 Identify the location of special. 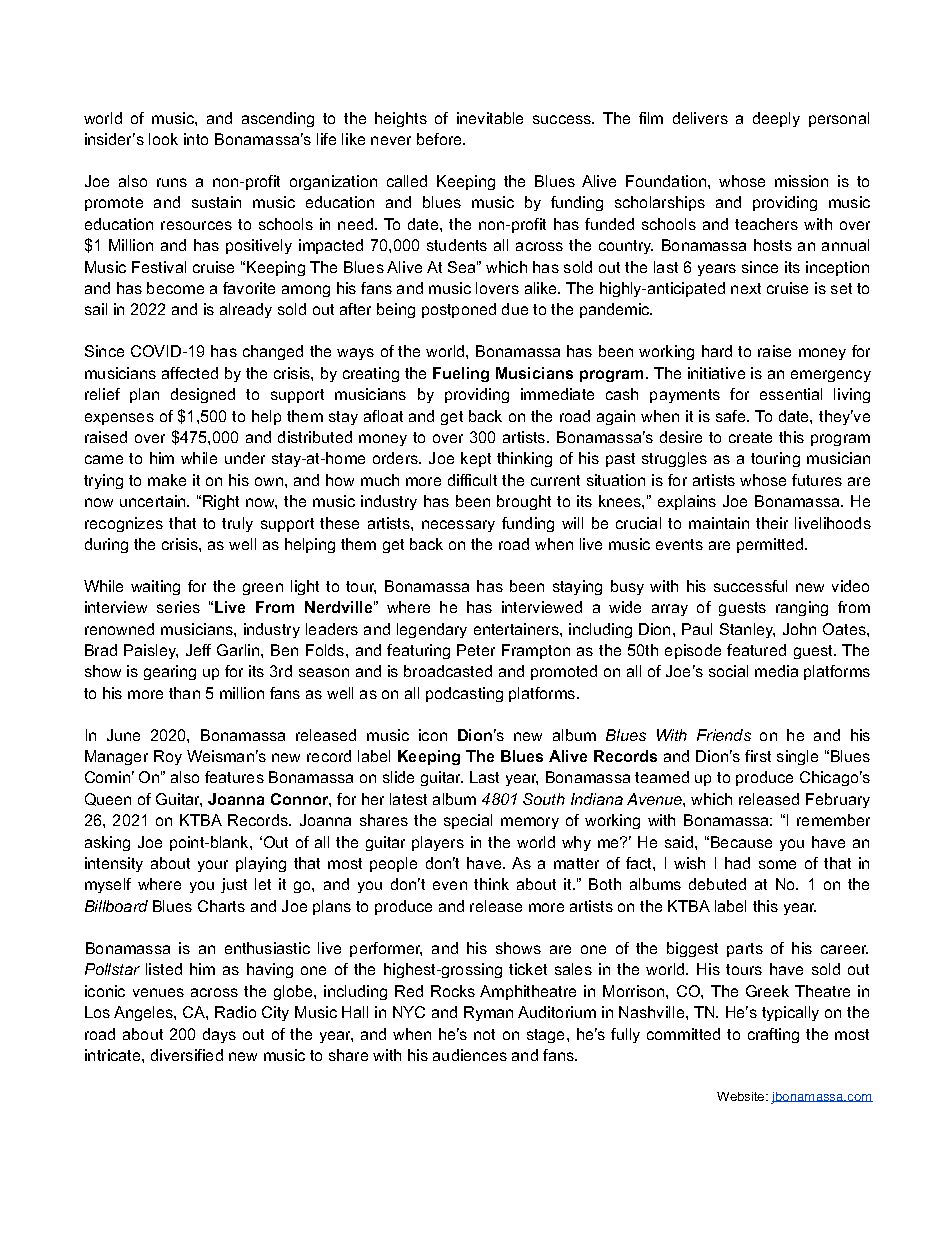
(468, 821).
